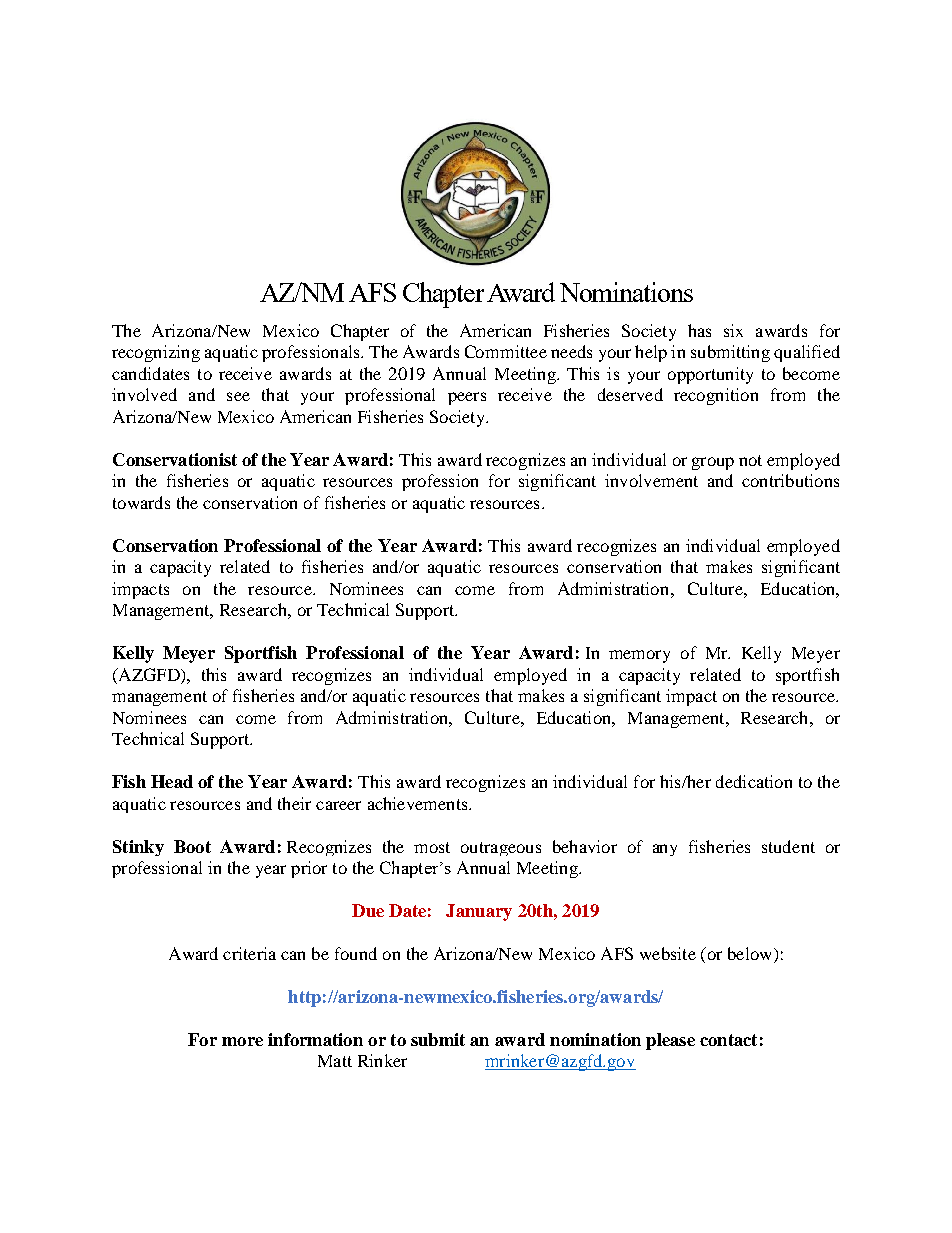  I want to click on dedication, so click(754, 781).
